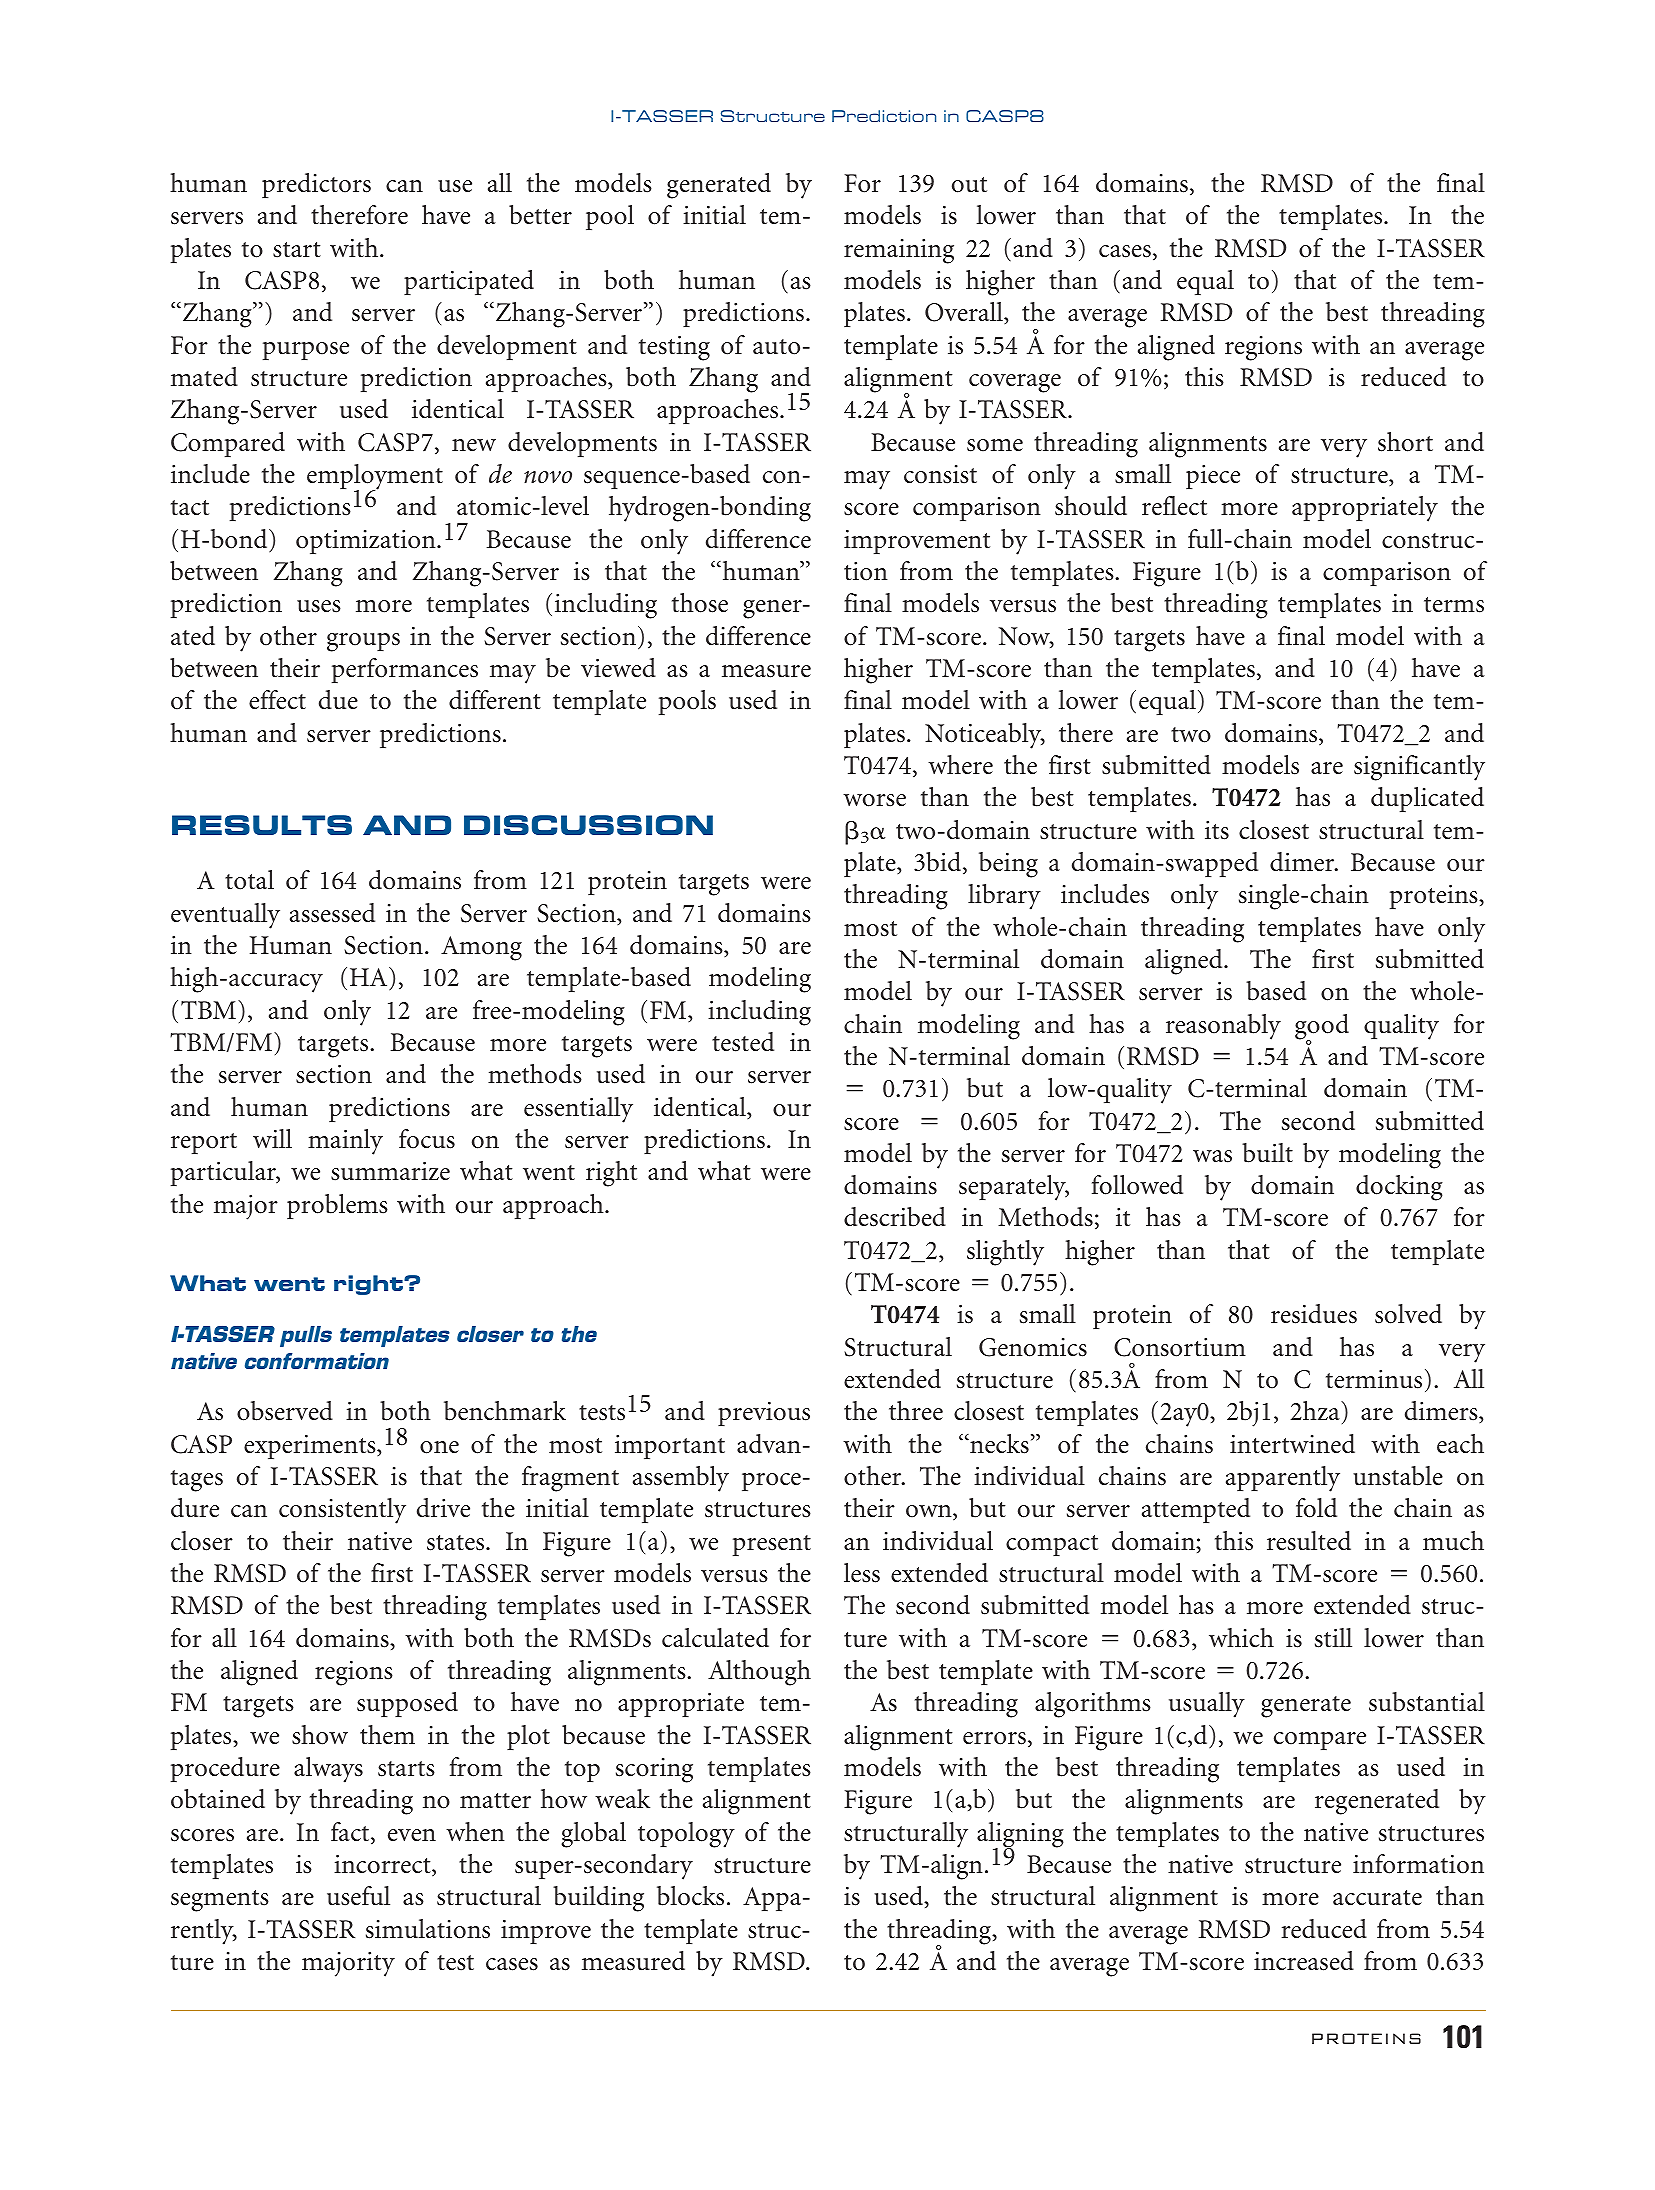 This document has width=1655, height=2190. I want to click on those, so click(700, 603).
